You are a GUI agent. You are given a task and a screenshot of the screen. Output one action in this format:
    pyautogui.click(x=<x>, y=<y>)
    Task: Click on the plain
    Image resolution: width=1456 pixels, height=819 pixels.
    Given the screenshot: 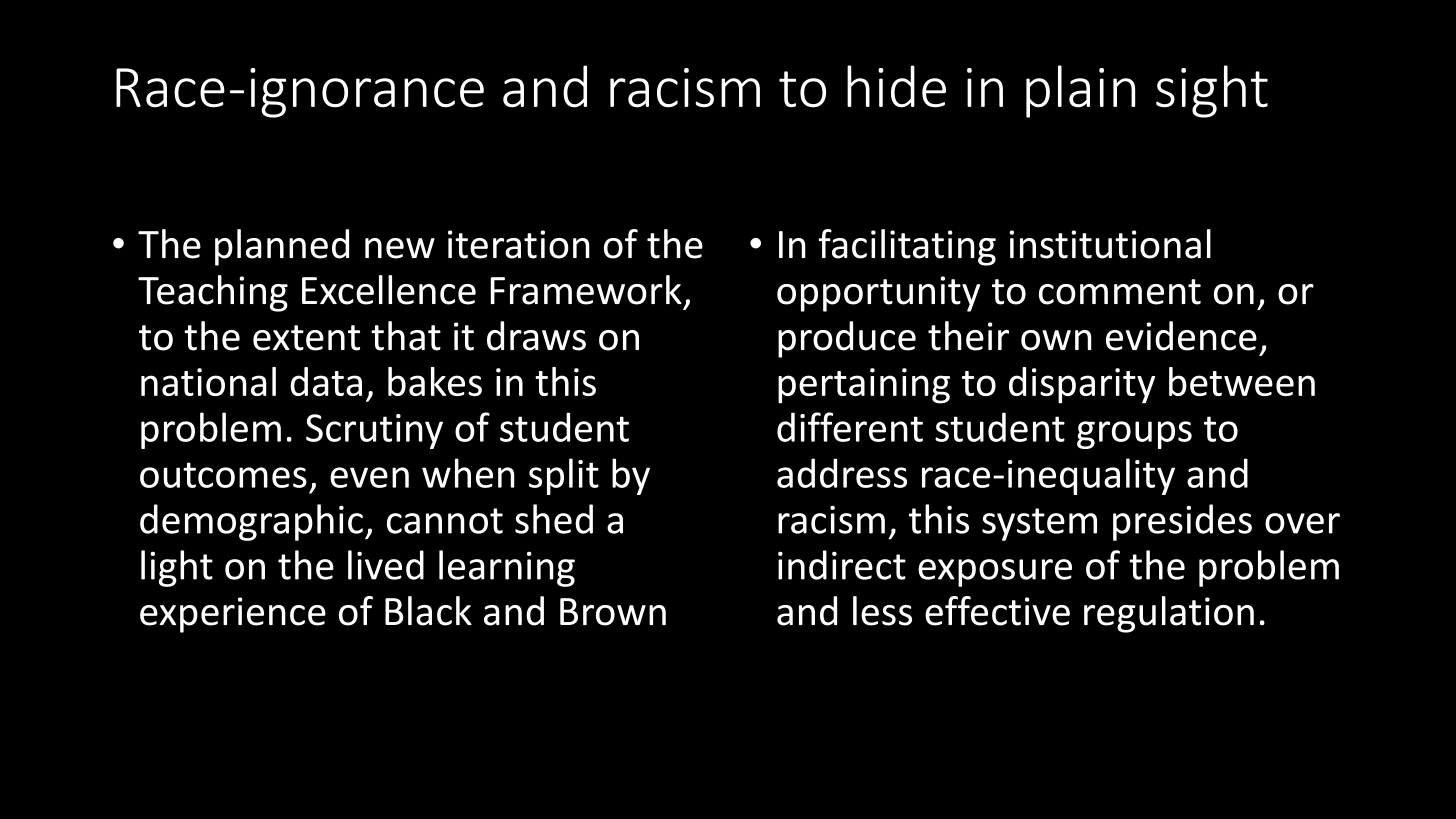 What is the action you would take?
    pyautogui.click(x=1080, y=91)
